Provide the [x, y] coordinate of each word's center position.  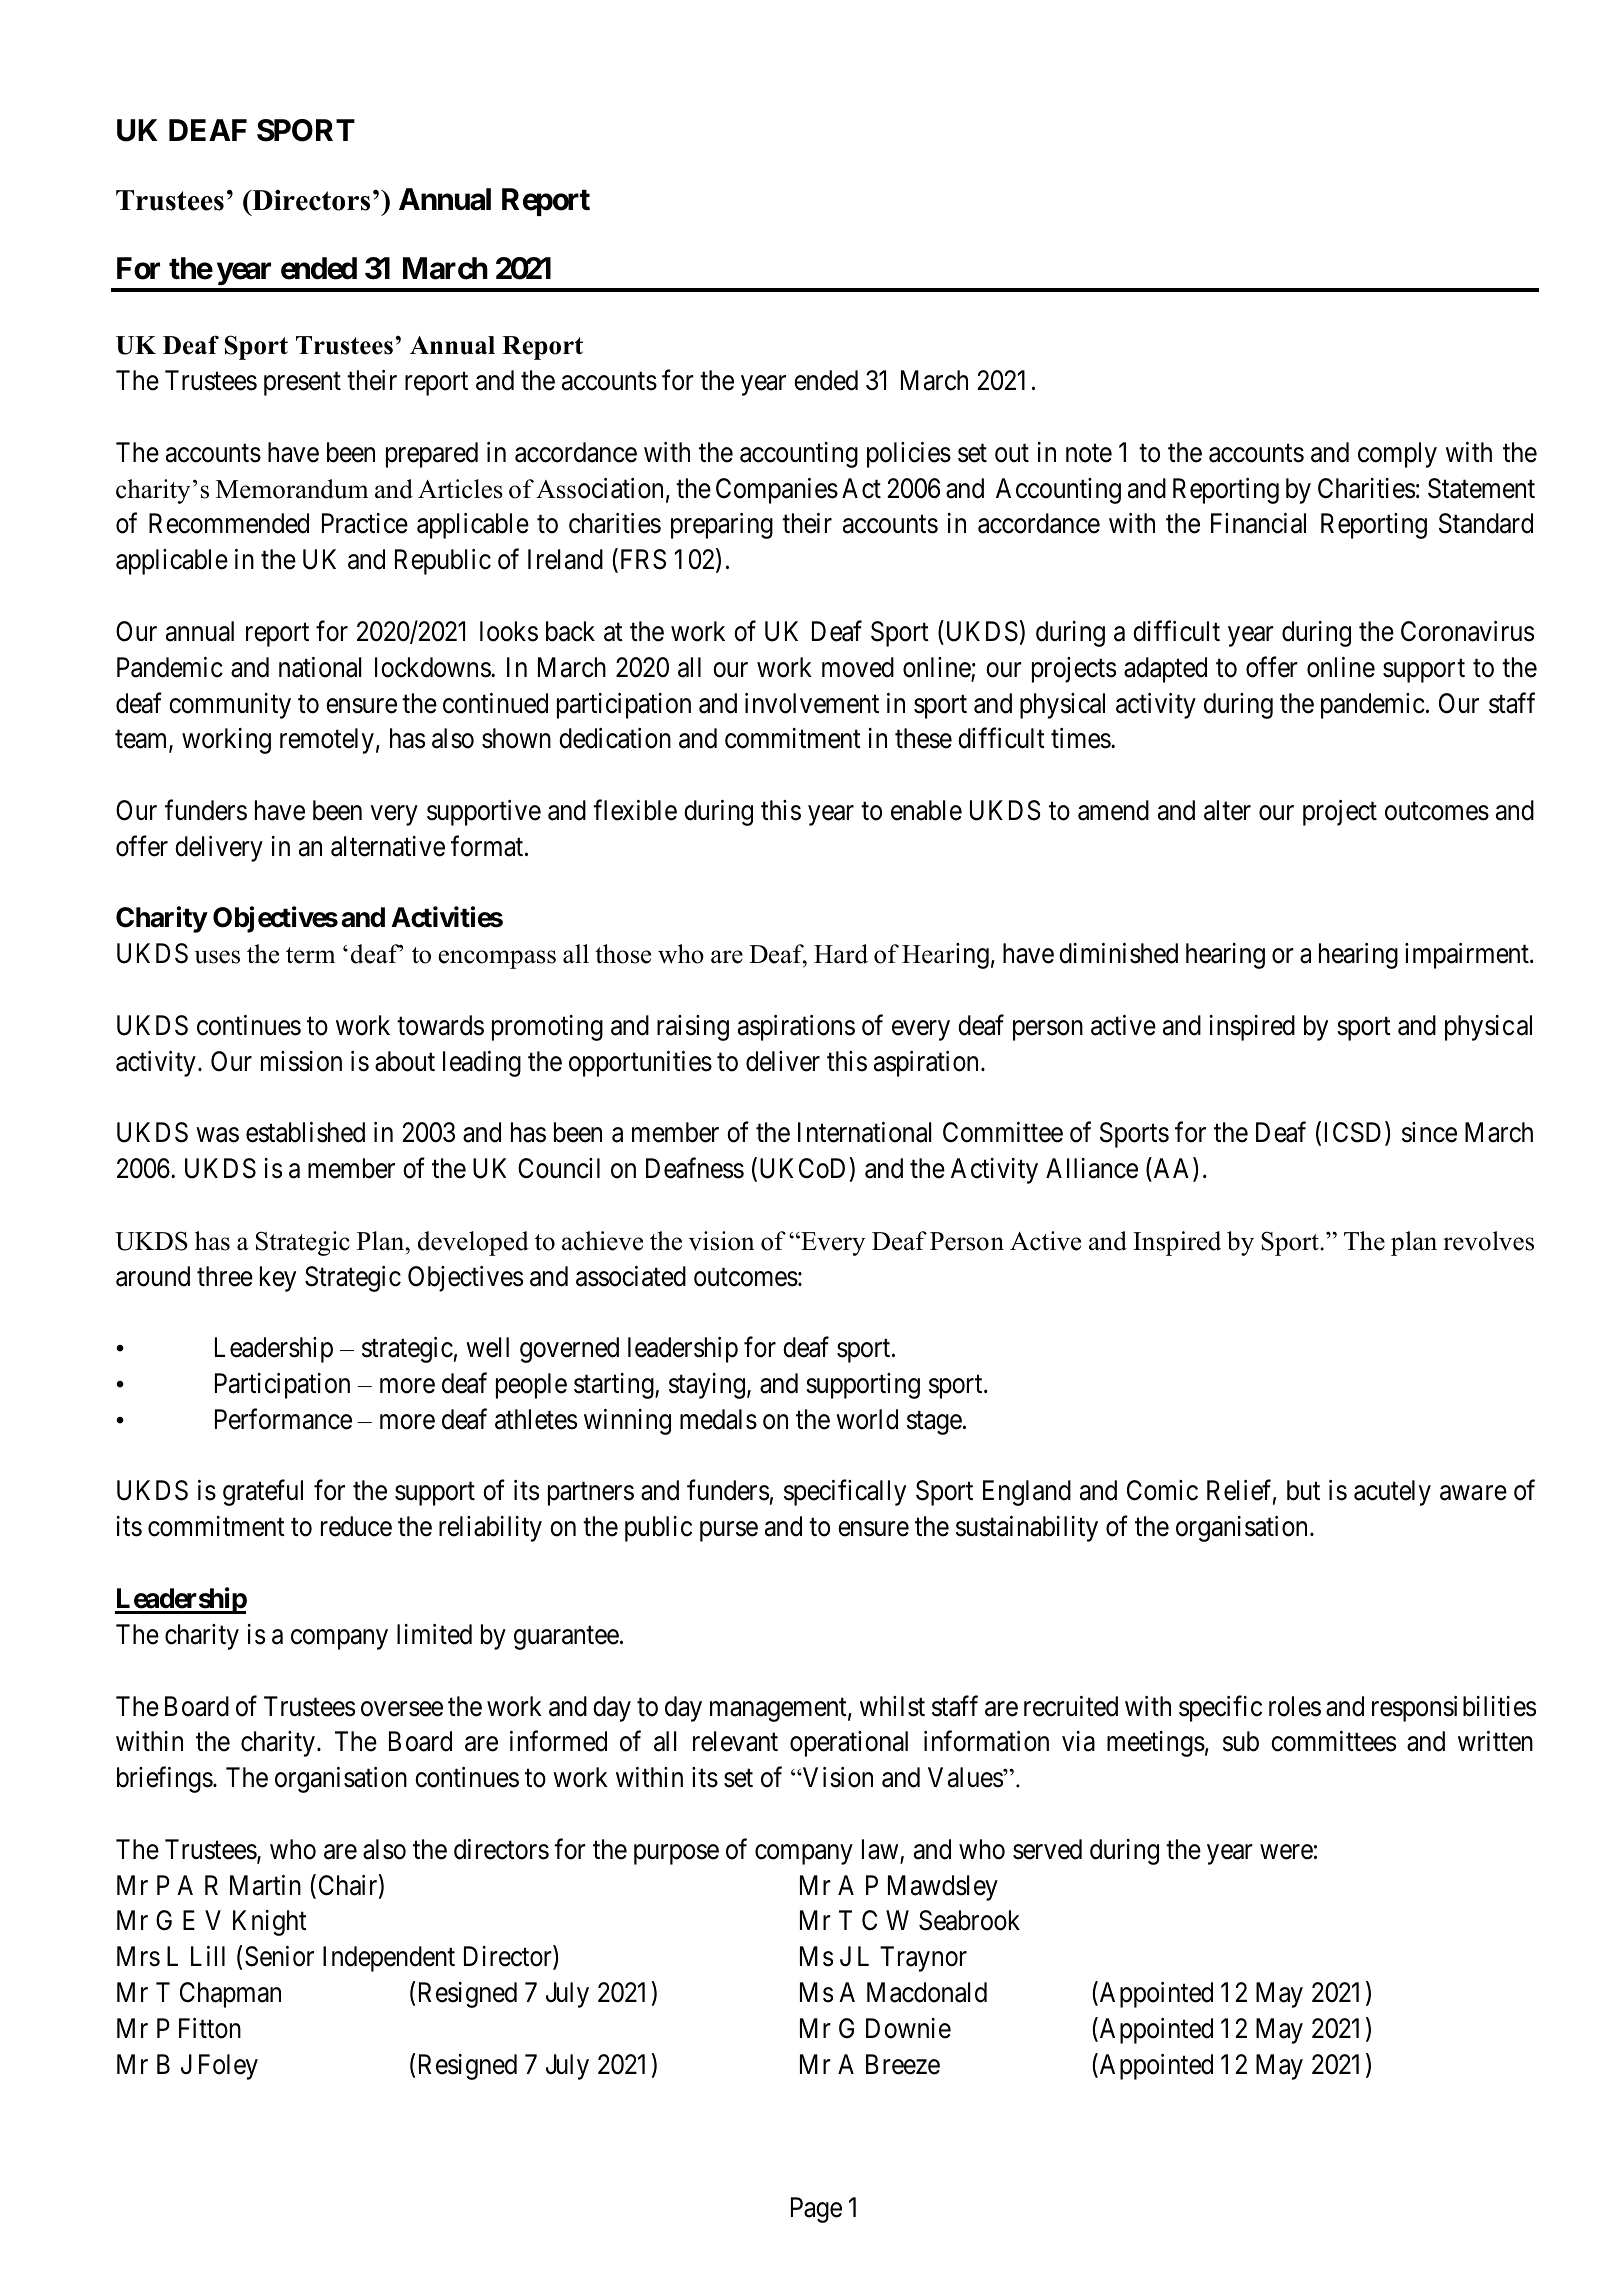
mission [301, 1061]
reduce [356, 1526]
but [1303, 1490]
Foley [228, 2067]
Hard [841, 954]
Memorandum [292, 489]
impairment [1468, 956]
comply [1397, 455]
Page [816, 2210]
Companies [777, 491]
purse [729, 1532]
